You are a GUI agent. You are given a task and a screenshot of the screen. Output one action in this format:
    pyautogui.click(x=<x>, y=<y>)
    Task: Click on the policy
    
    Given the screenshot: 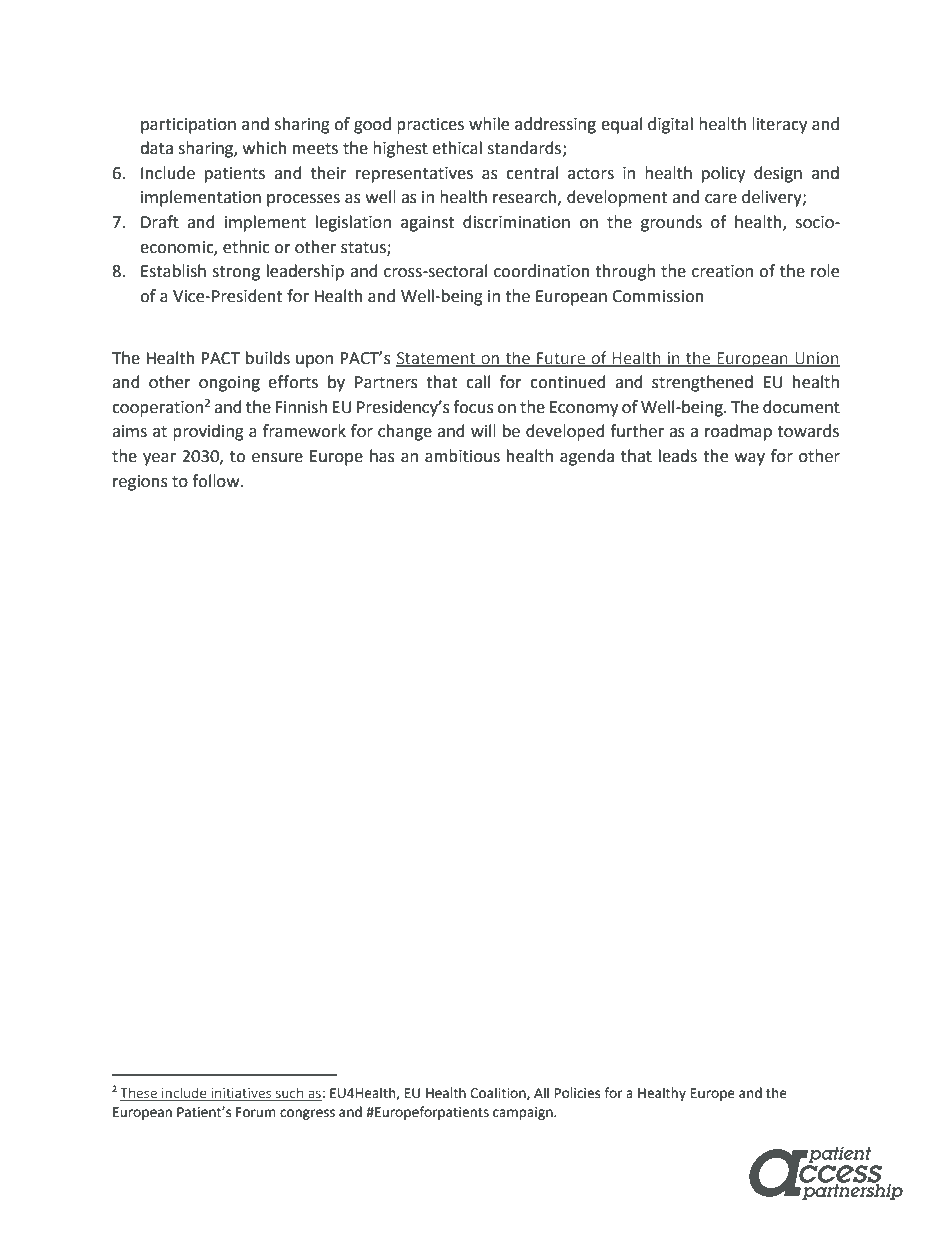 What is the action you would take?
    pyautogui.click(x=723, y=174)
